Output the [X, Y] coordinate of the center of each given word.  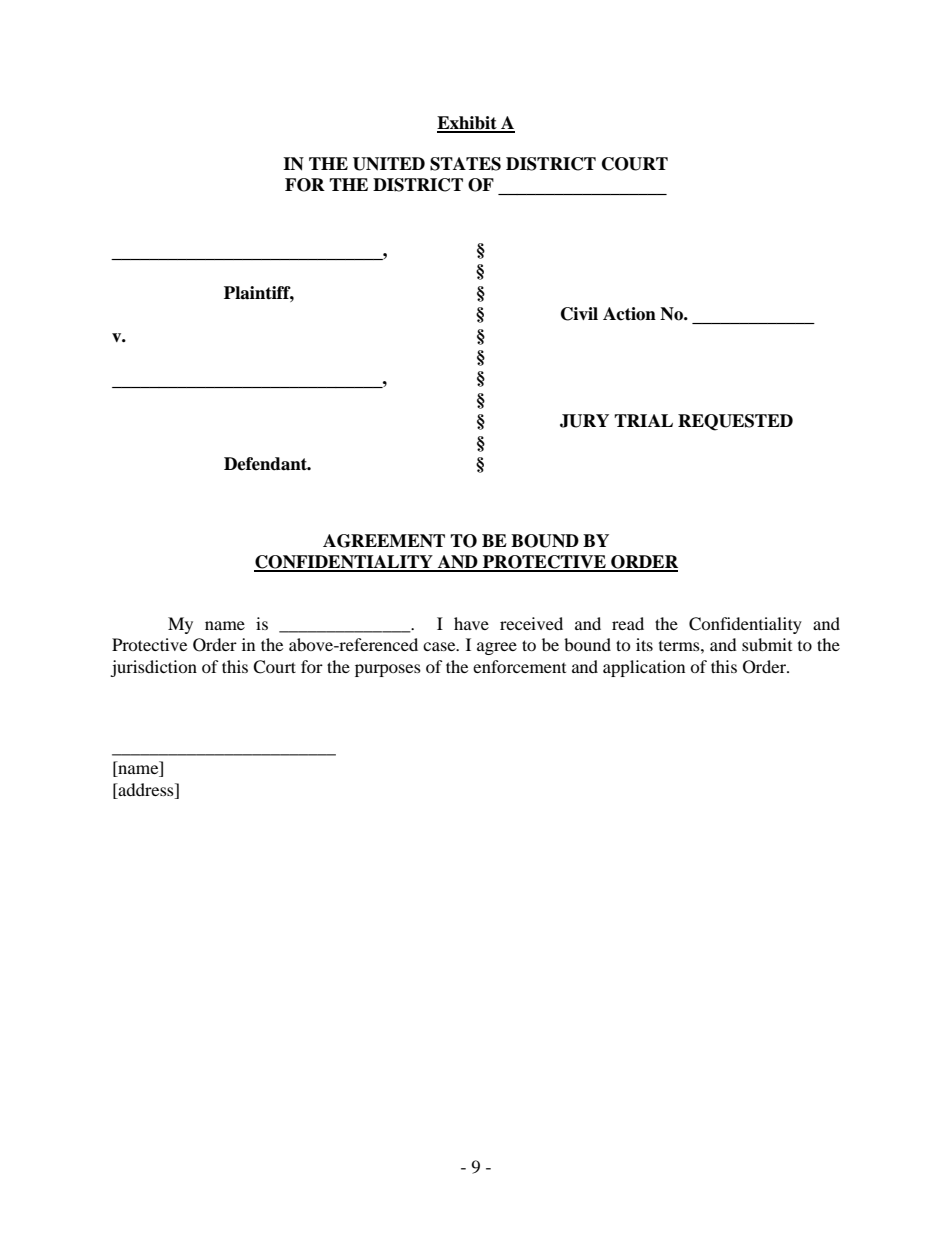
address [146, 791]
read [628, 623]
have [471, 623]
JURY [584, 421]
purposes [388, 670]
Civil [579, 314]
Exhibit [468, 124]
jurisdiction [153, 668]
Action [629, 314]
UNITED [389, 164]
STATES [465, 164]
